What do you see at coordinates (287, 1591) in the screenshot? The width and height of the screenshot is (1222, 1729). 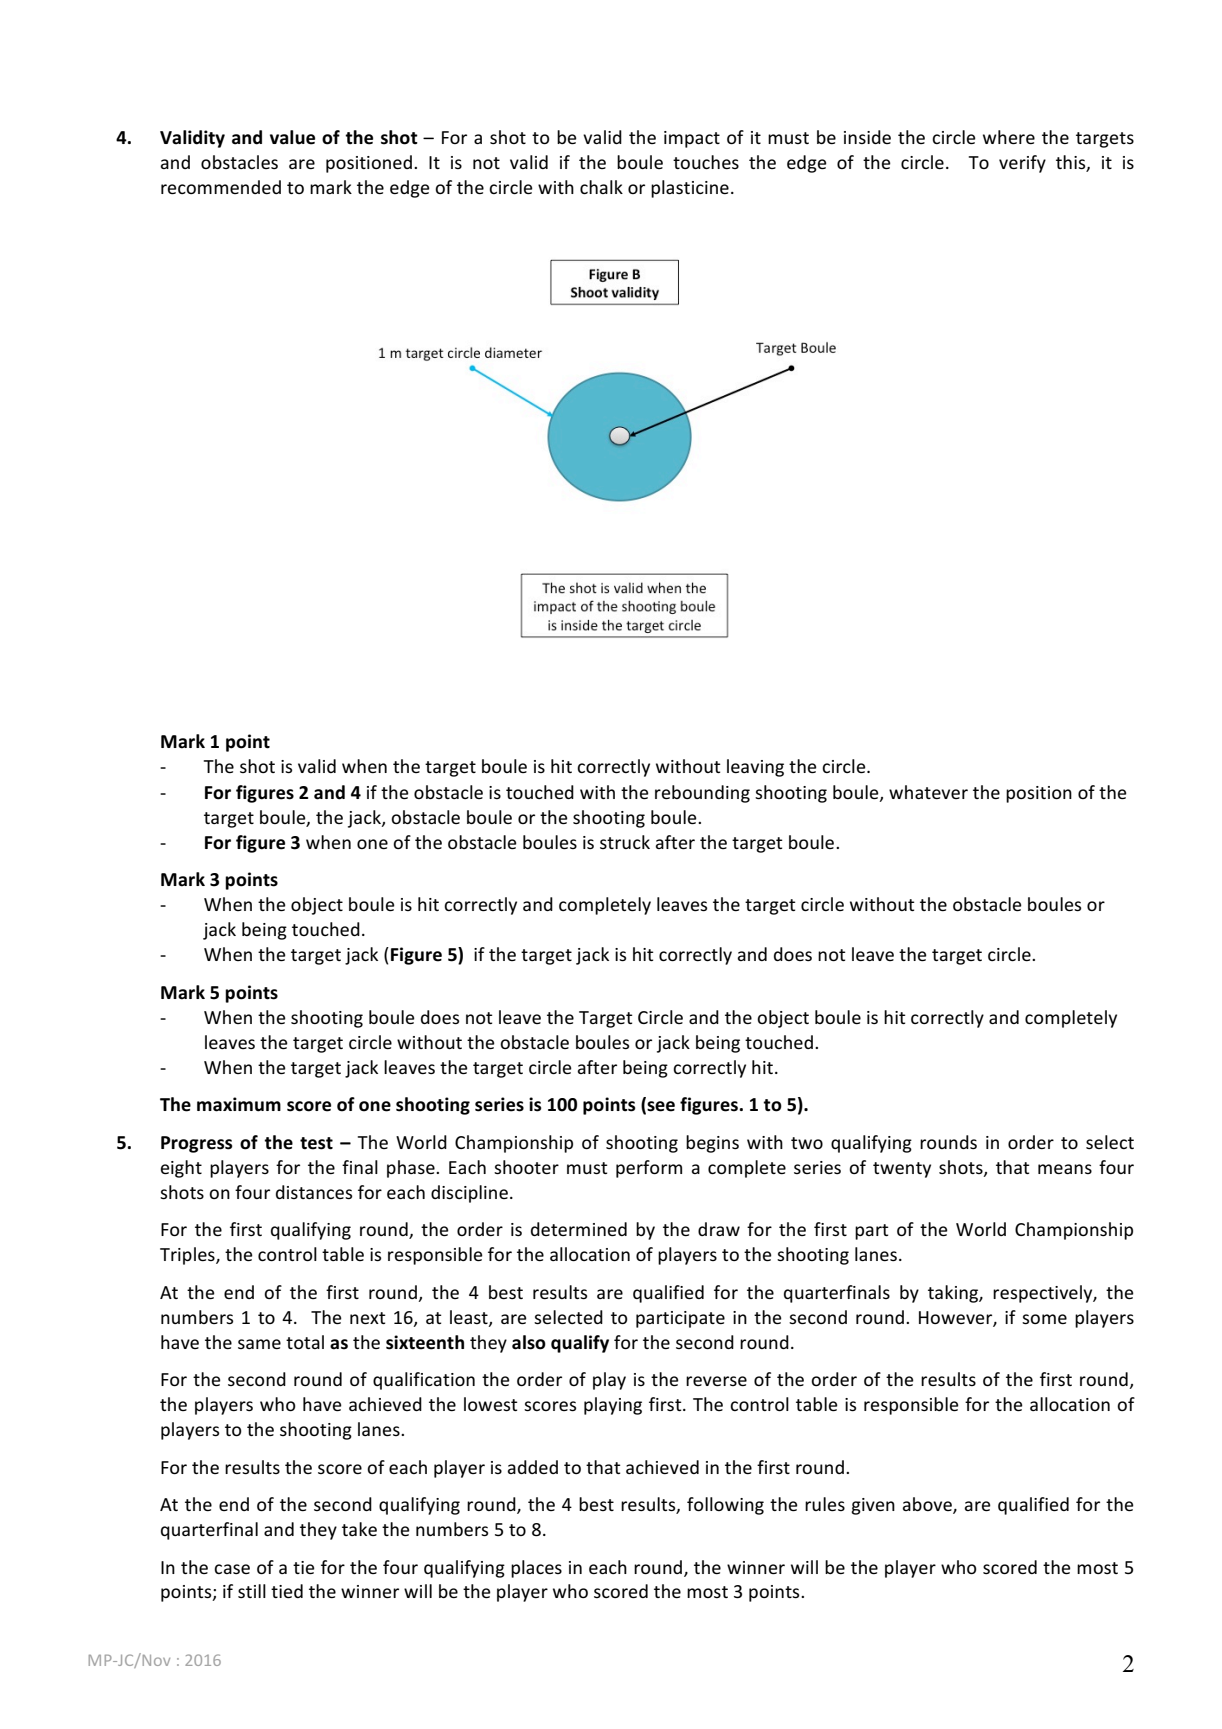 I see `tied` at bounding box center [287, 1591].
